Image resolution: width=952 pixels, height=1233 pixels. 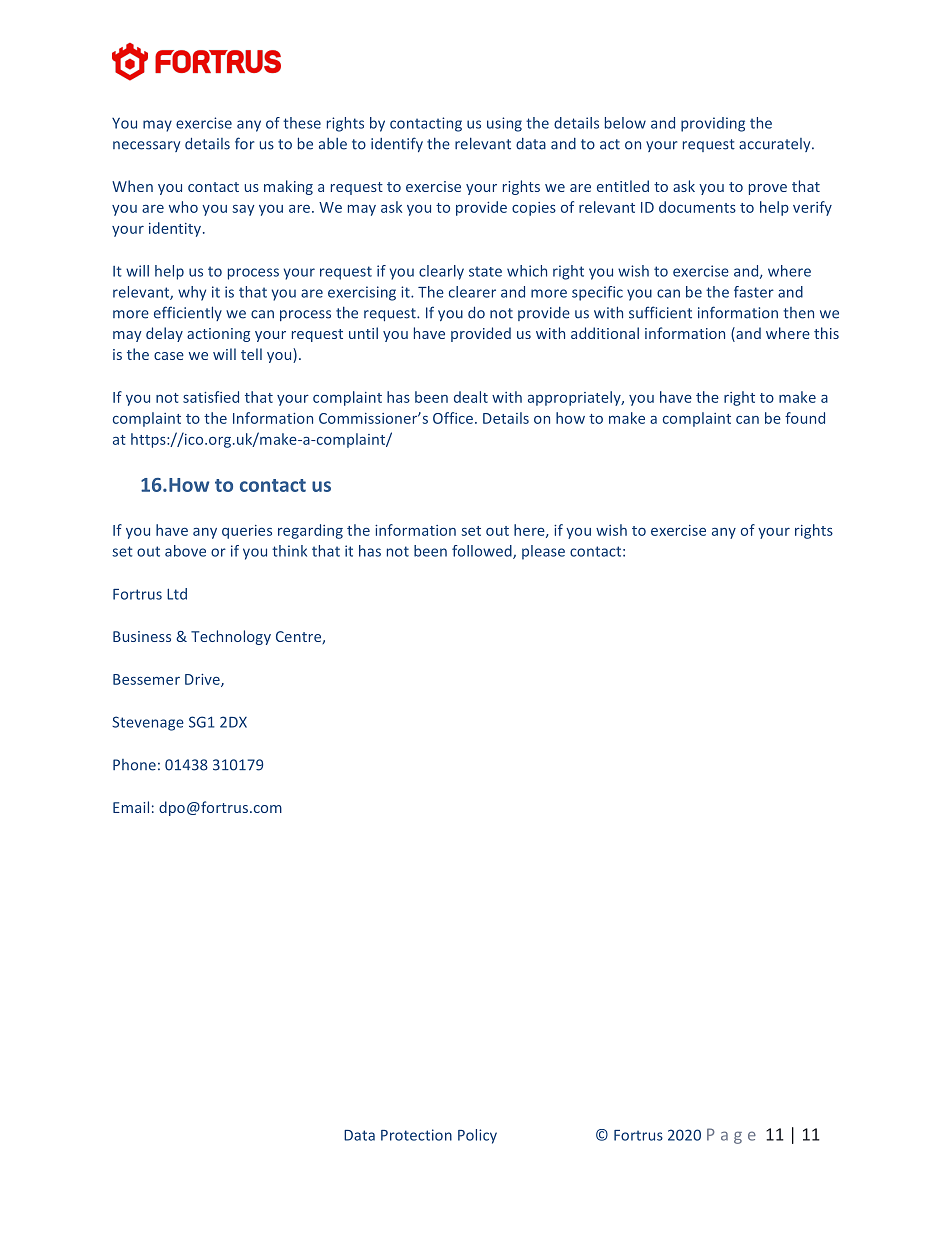 What do you see at coordinates (146, 146) in the document?
I see `necessary` at bounding box center [146, 146].
